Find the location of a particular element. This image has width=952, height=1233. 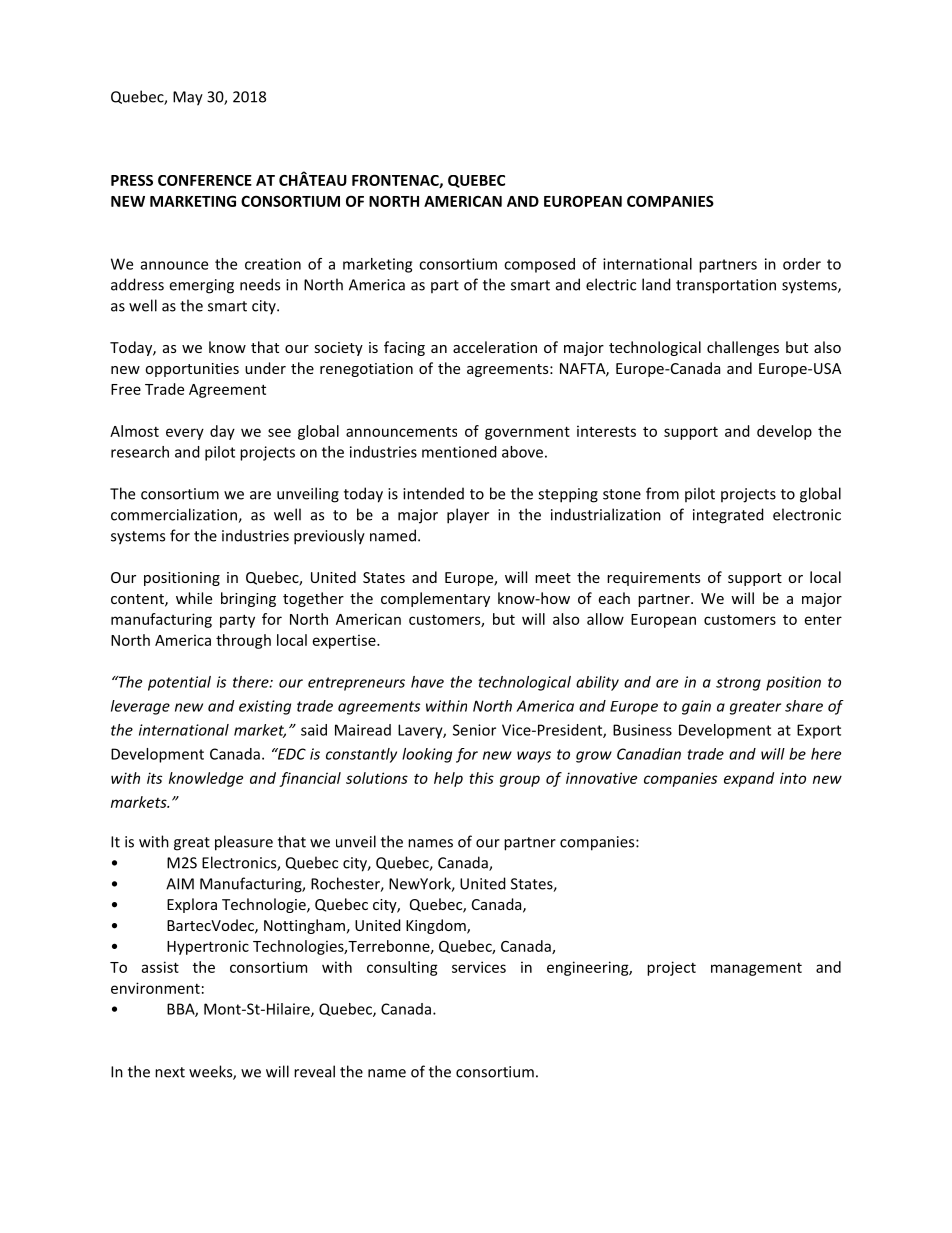

consulting is located at coordinates (402, 968).
